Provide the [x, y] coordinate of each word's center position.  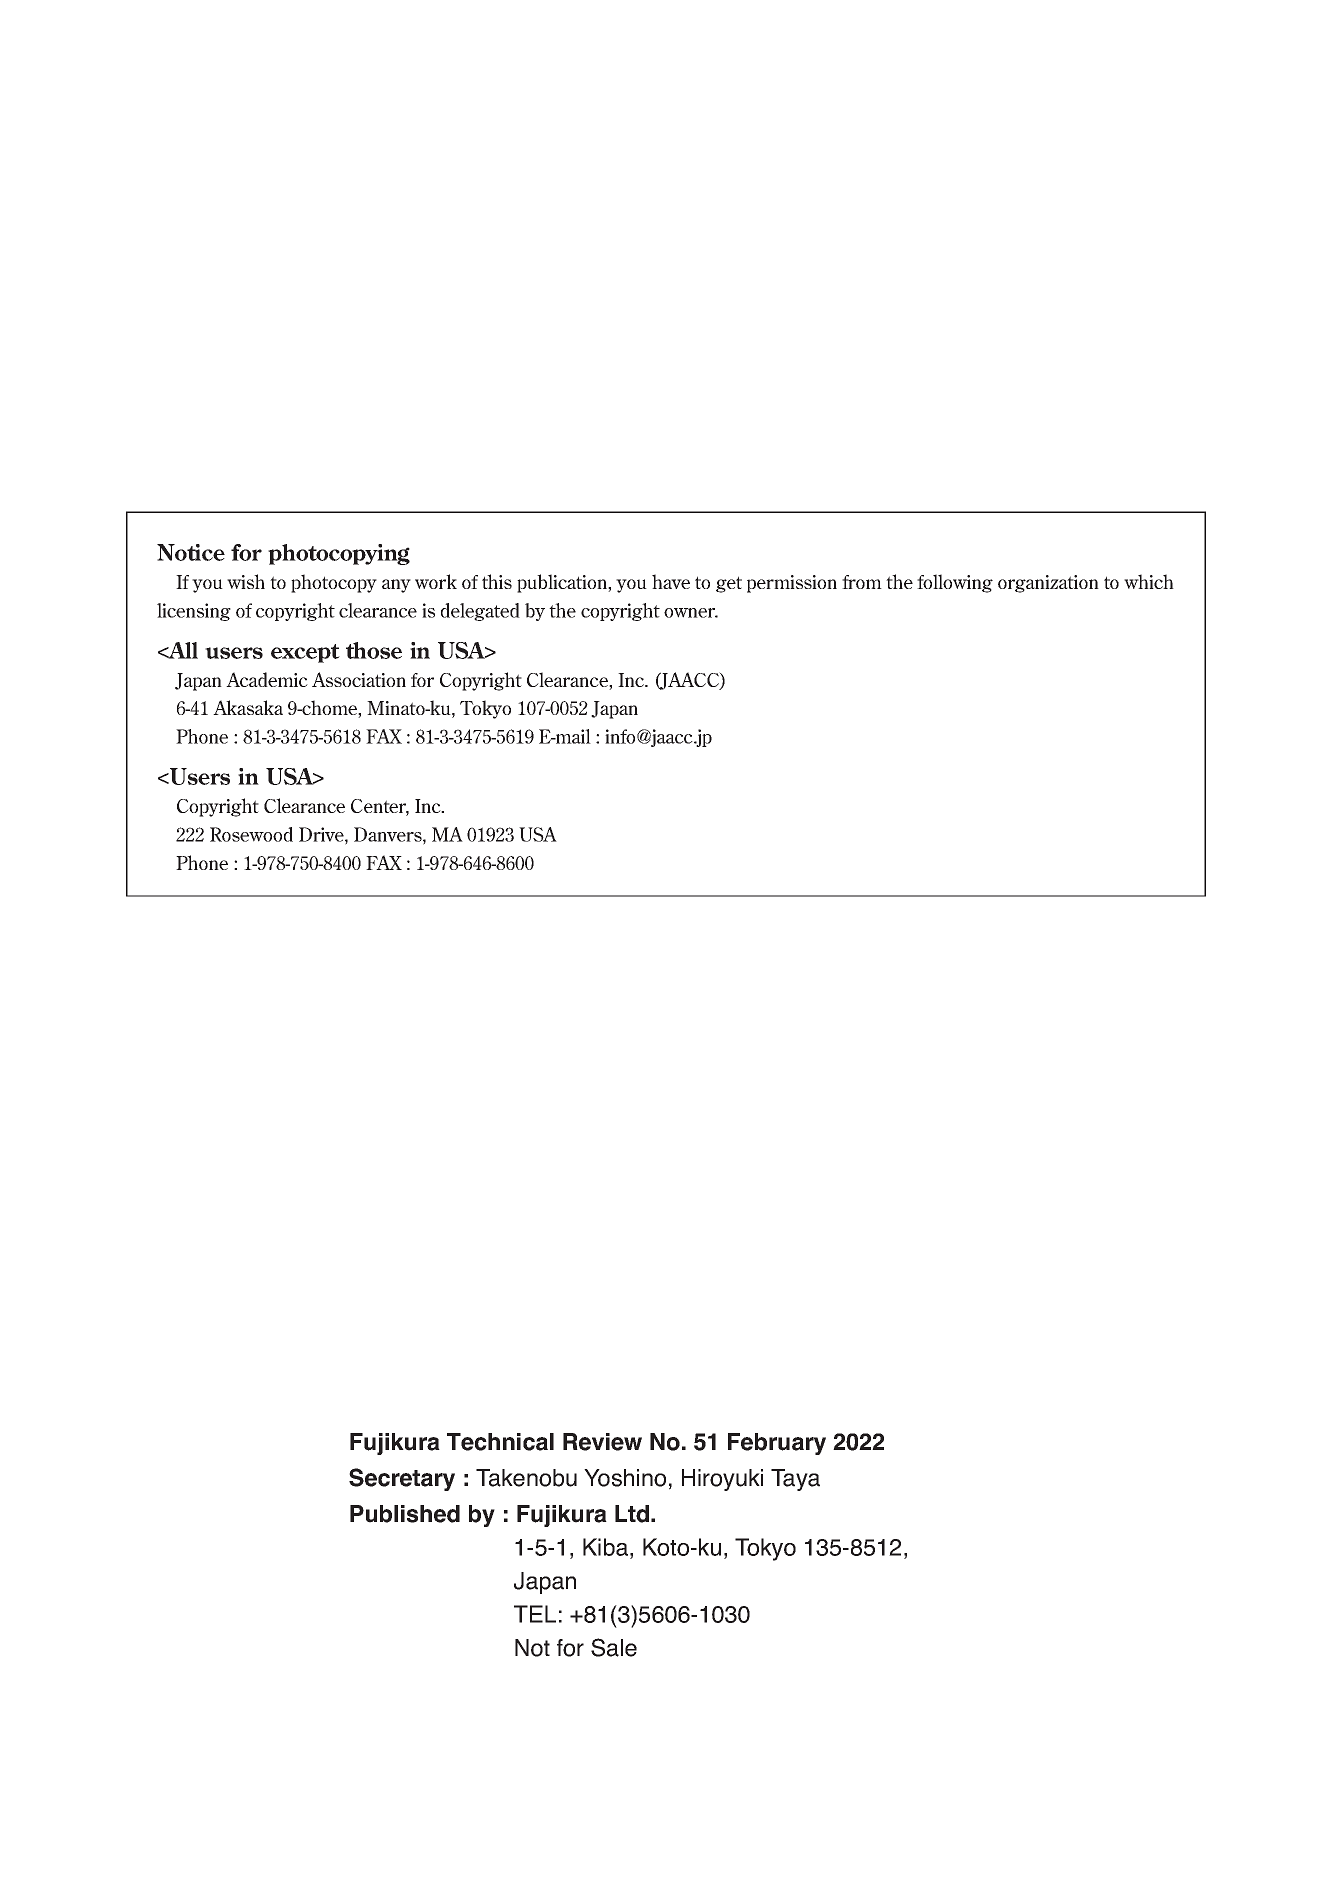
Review [602, 1442]
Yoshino [625, 1478]
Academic [267, 679]
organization [1048, 584]
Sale [614, 1647]
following [955, 583]
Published [405, 1514]
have [671, 581]
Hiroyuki [722, 1480]
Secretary [402, 1479]
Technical [500, 1442]
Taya [795, 1480]
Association [359, 679]
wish [246, 581]
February [777, 1444]
